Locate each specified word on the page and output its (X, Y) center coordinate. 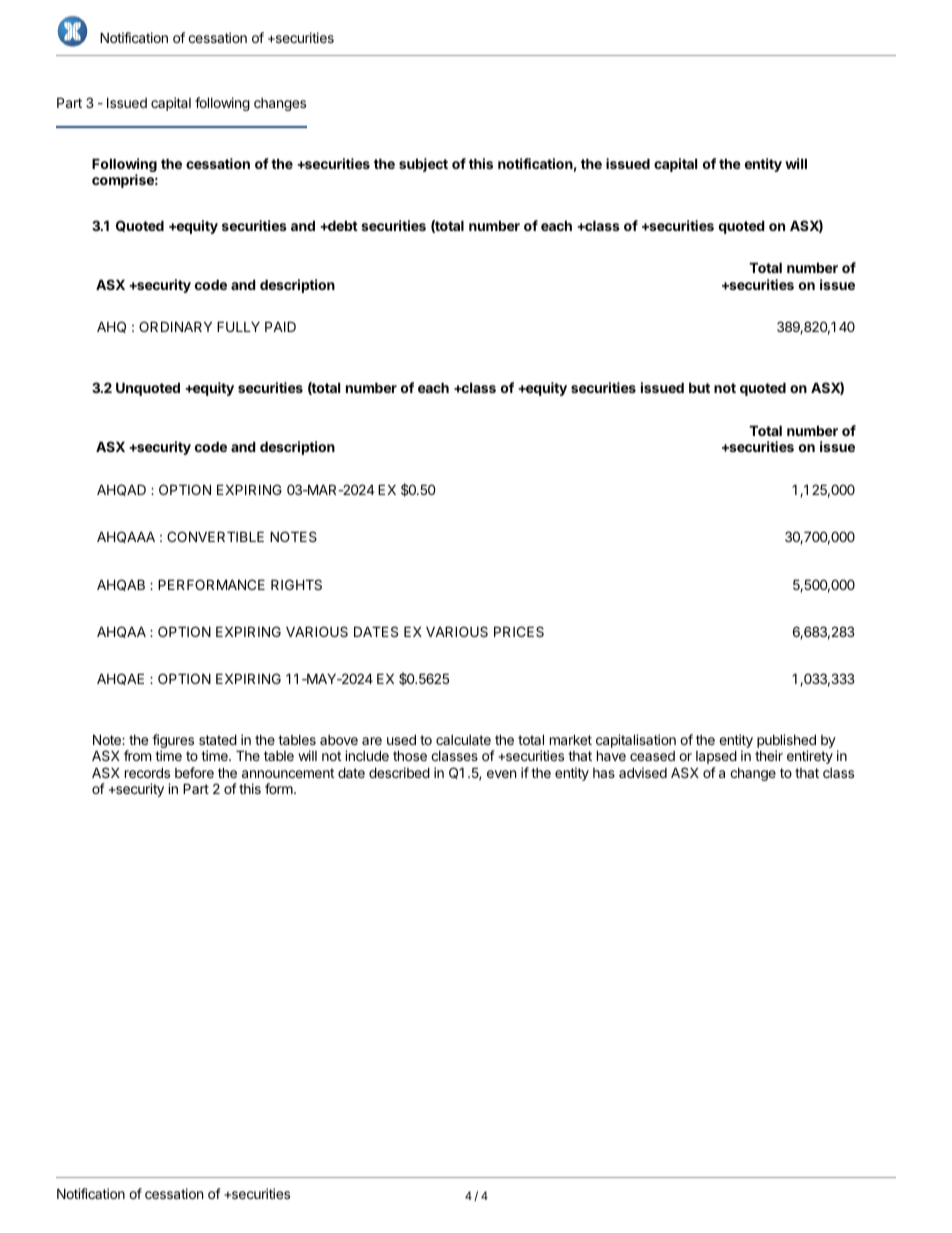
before (194, 772)
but (699, 387)
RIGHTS (296, 584)
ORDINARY (175, 326)
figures (173, 742)
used (401, 739)
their (769, 755)
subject (423, 165)
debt (342, 225)
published (786, 742)
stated (218, 739)
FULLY (238, 326)
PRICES (519, 631)
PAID (280, 326)
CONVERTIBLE (215, 536)
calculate (463, 740)
